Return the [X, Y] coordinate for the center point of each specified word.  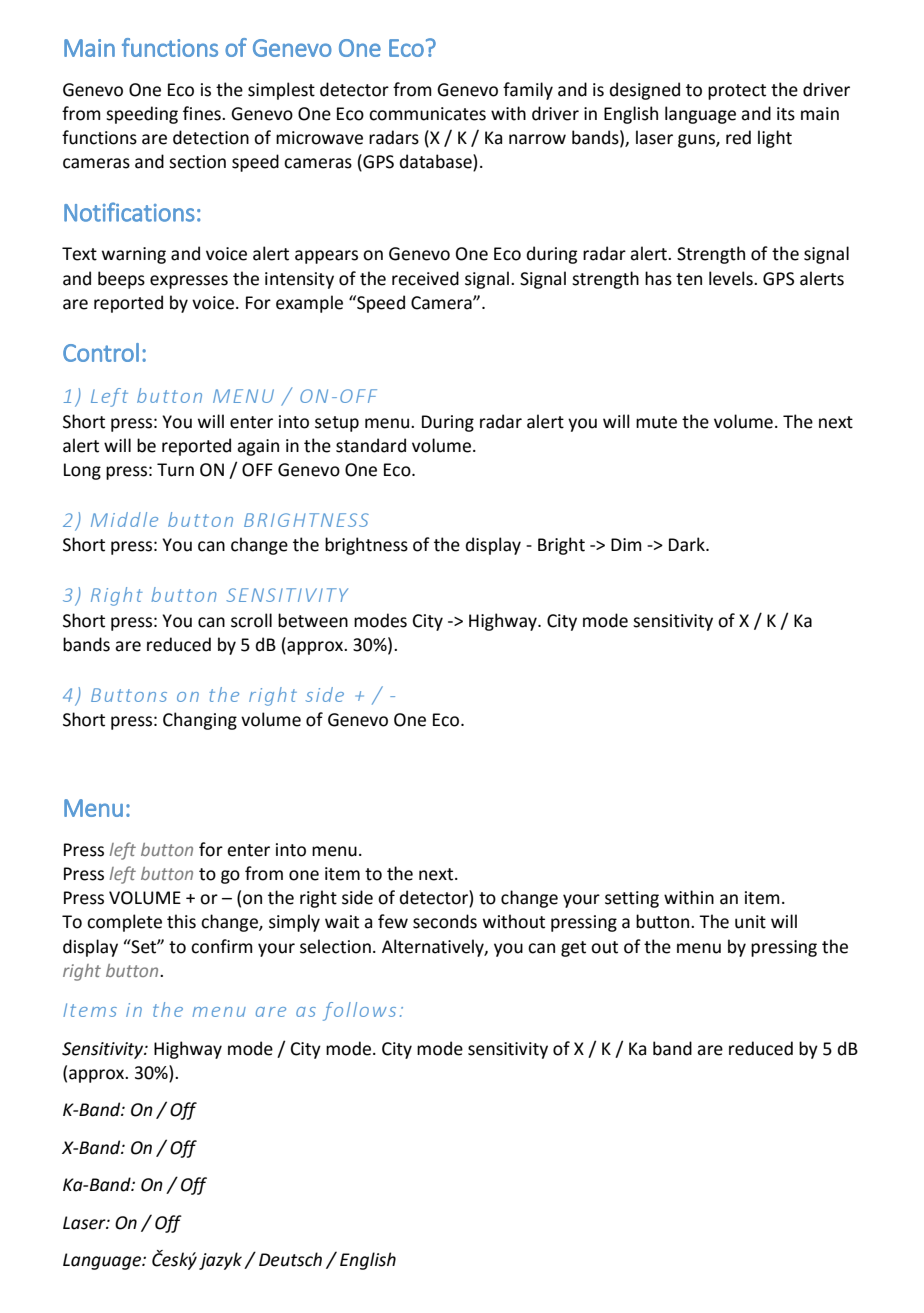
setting [632, 899]
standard [371, 445]
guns [697, 141]
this [181, 921]
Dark [688, 544]
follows [359, 1011]
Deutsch [290, 1259]
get [573, 949]
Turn [175, 470]
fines [203, 113]
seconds [445, 921]
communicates [427, 114]
